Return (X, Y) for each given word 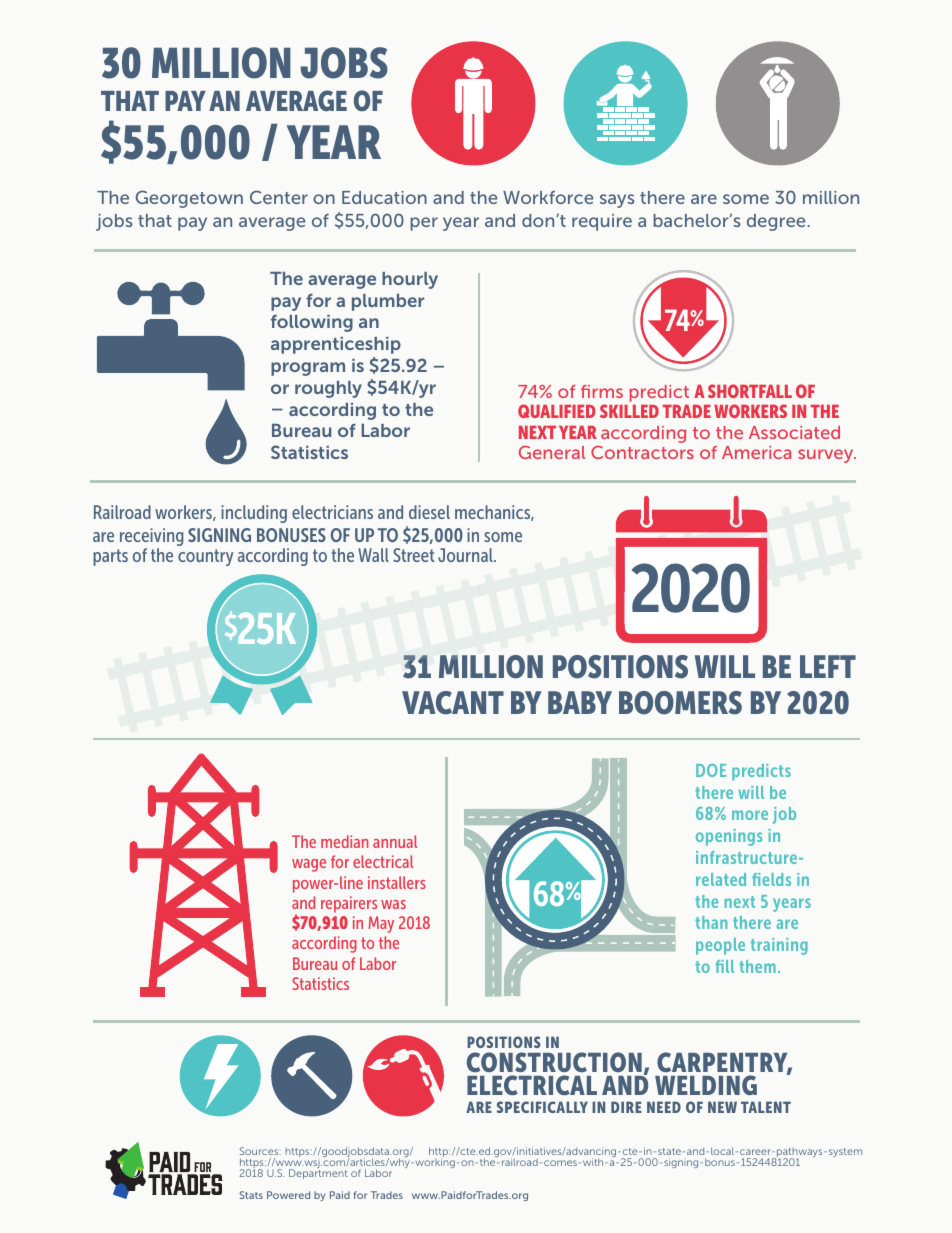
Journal (466, 555)
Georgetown (189, 199)
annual (395, 841)
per (424, 224)
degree (777, 222)
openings (729, 837)
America (756, 452)
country (205, 557)
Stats (251, 1195)
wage (309, 865)
